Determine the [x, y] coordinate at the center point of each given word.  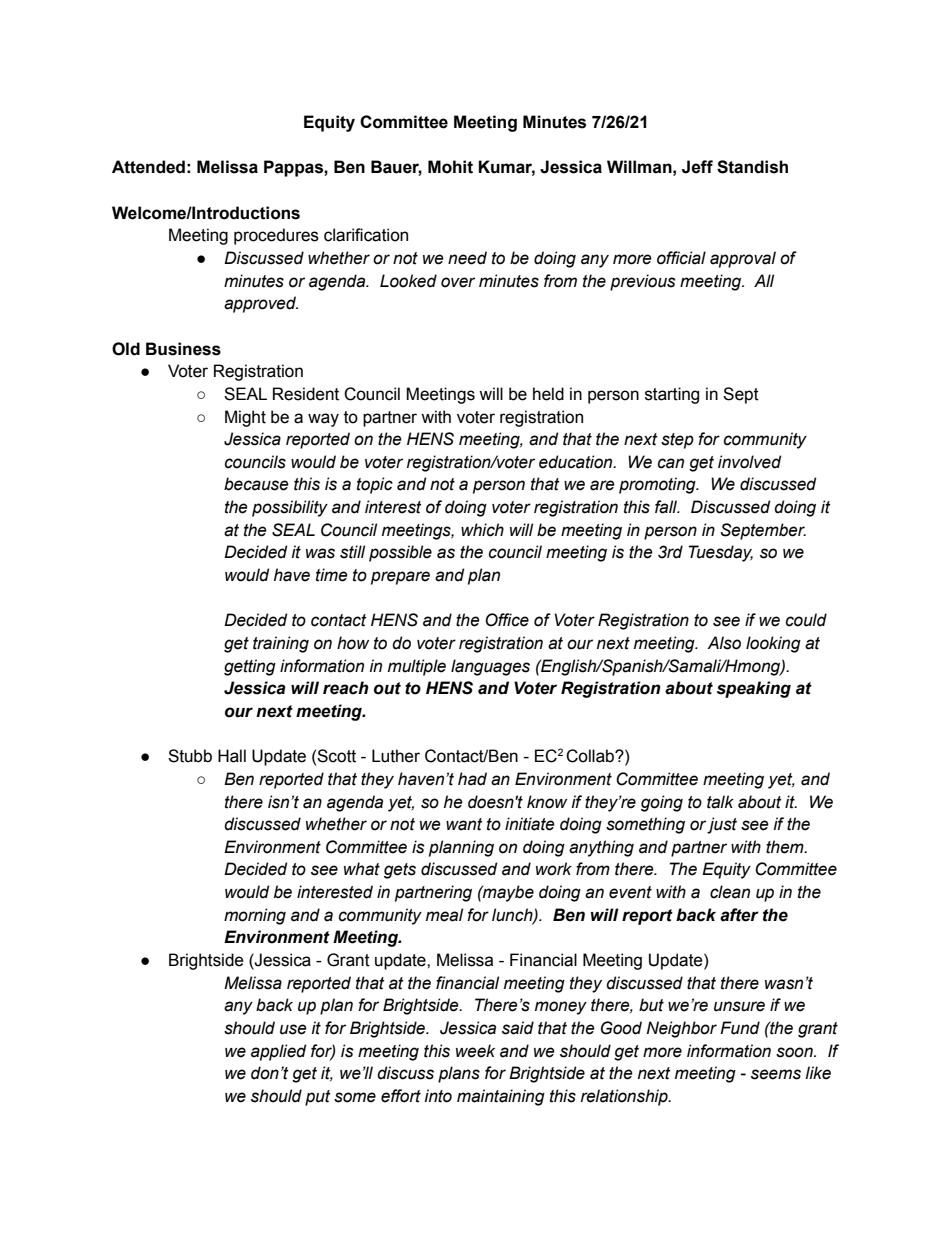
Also [724, 643]
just [722, 825]
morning [255, 916]
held [548, 394]
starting [672, 395]
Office [507, 620]
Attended [148, 167]
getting [250, 667]
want [464, 824]
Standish [752, 167]
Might [245, 418]
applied [278, 1052]
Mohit [450, 167]
